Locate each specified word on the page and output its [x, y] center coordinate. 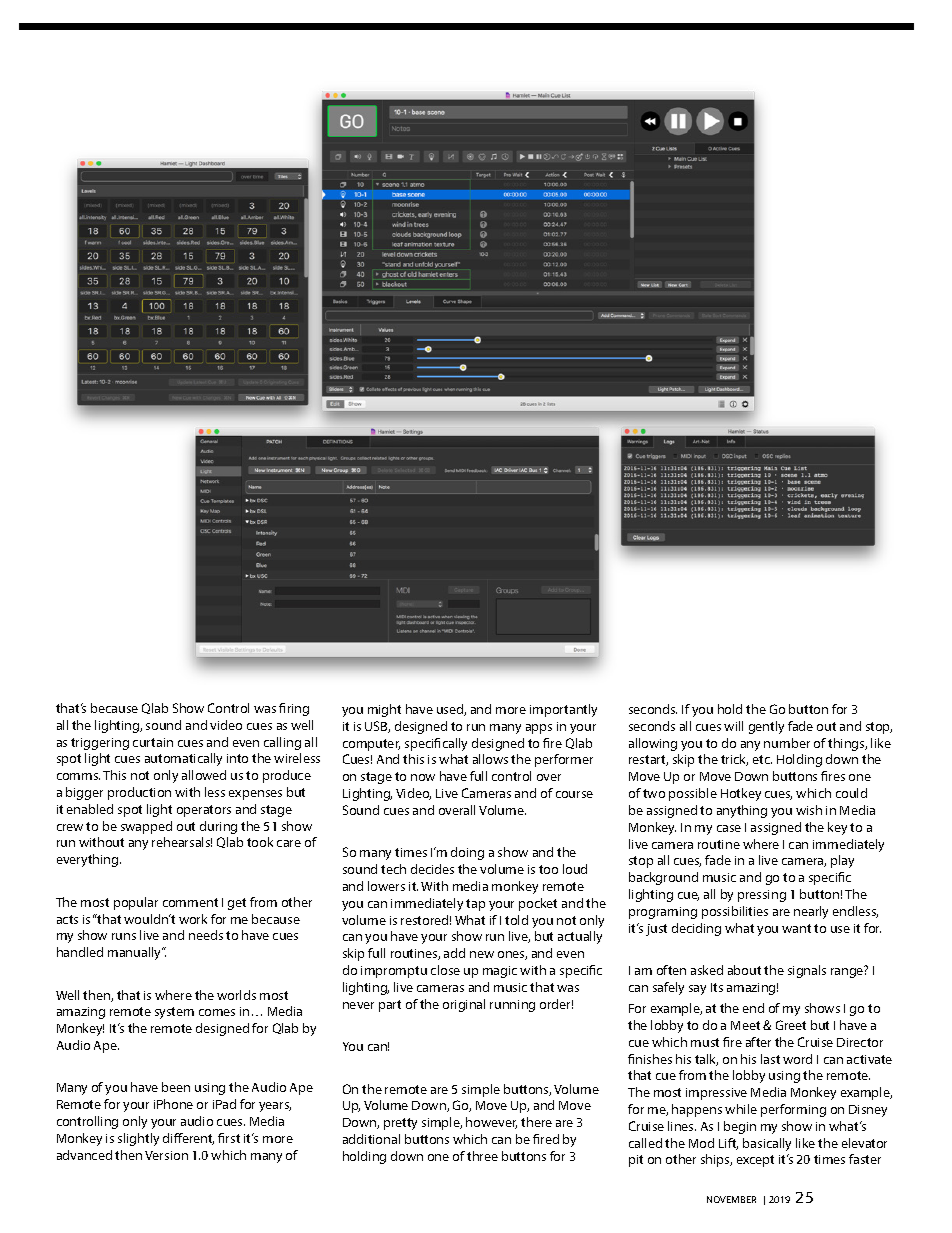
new [482, 954]
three [482, 1156]
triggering [100, 744]
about [744, 970]
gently [766, 727]
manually [136, 953]
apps [539, 729]
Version [166, 1155]
